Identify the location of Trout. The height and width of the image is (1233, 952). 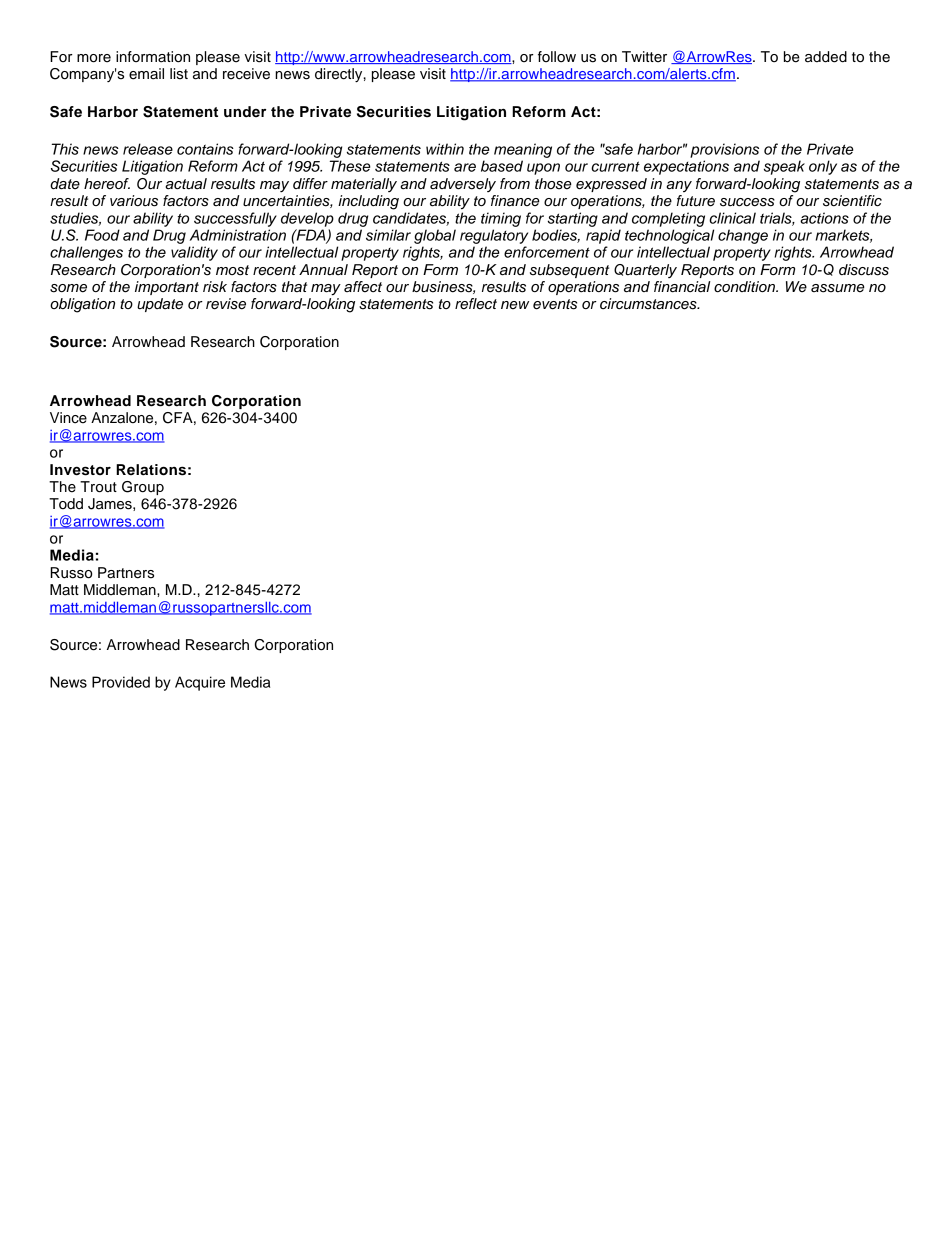
(98, 487).
